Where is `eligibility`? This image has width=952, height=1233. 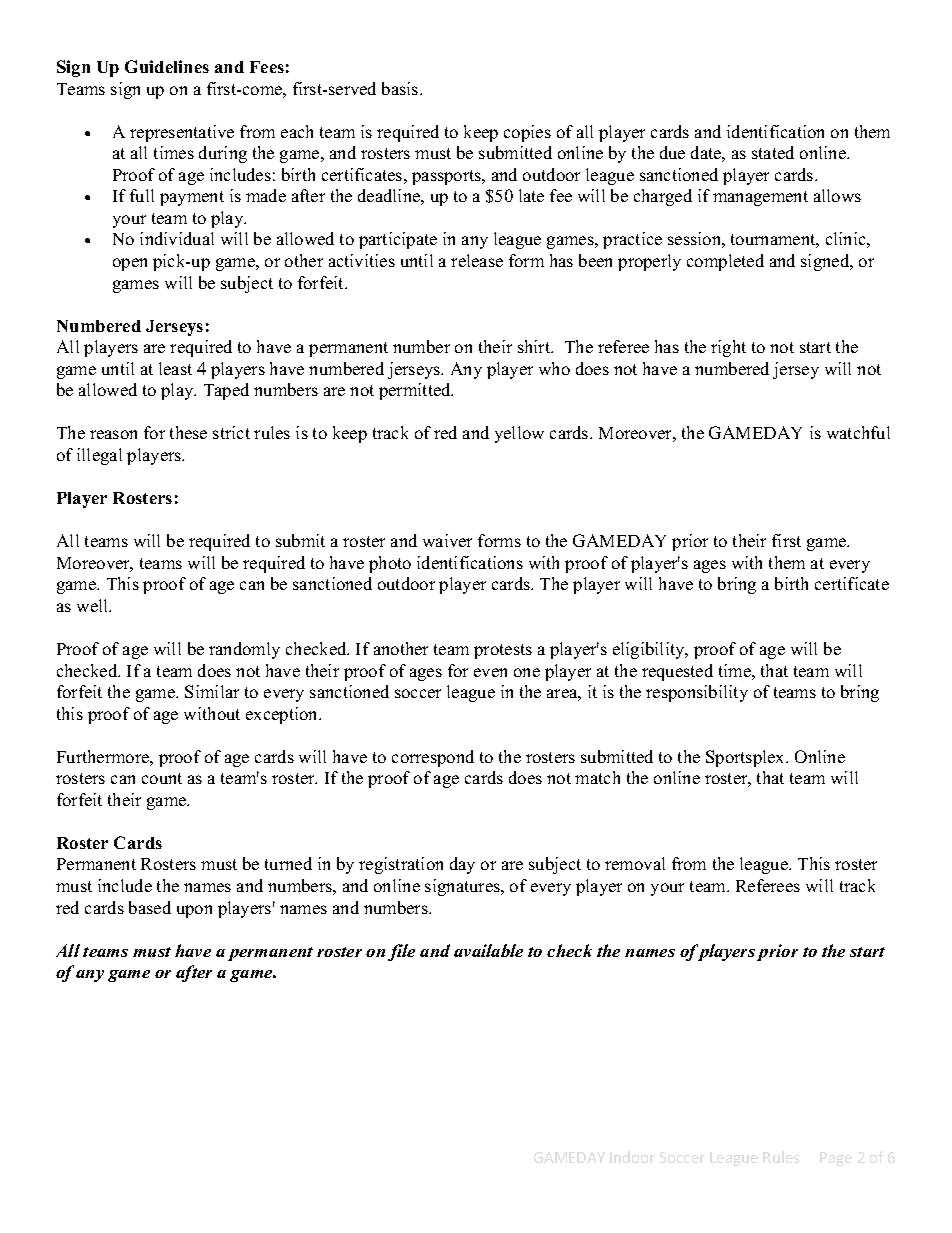
eligibility is located at coordinates (650, 650).
